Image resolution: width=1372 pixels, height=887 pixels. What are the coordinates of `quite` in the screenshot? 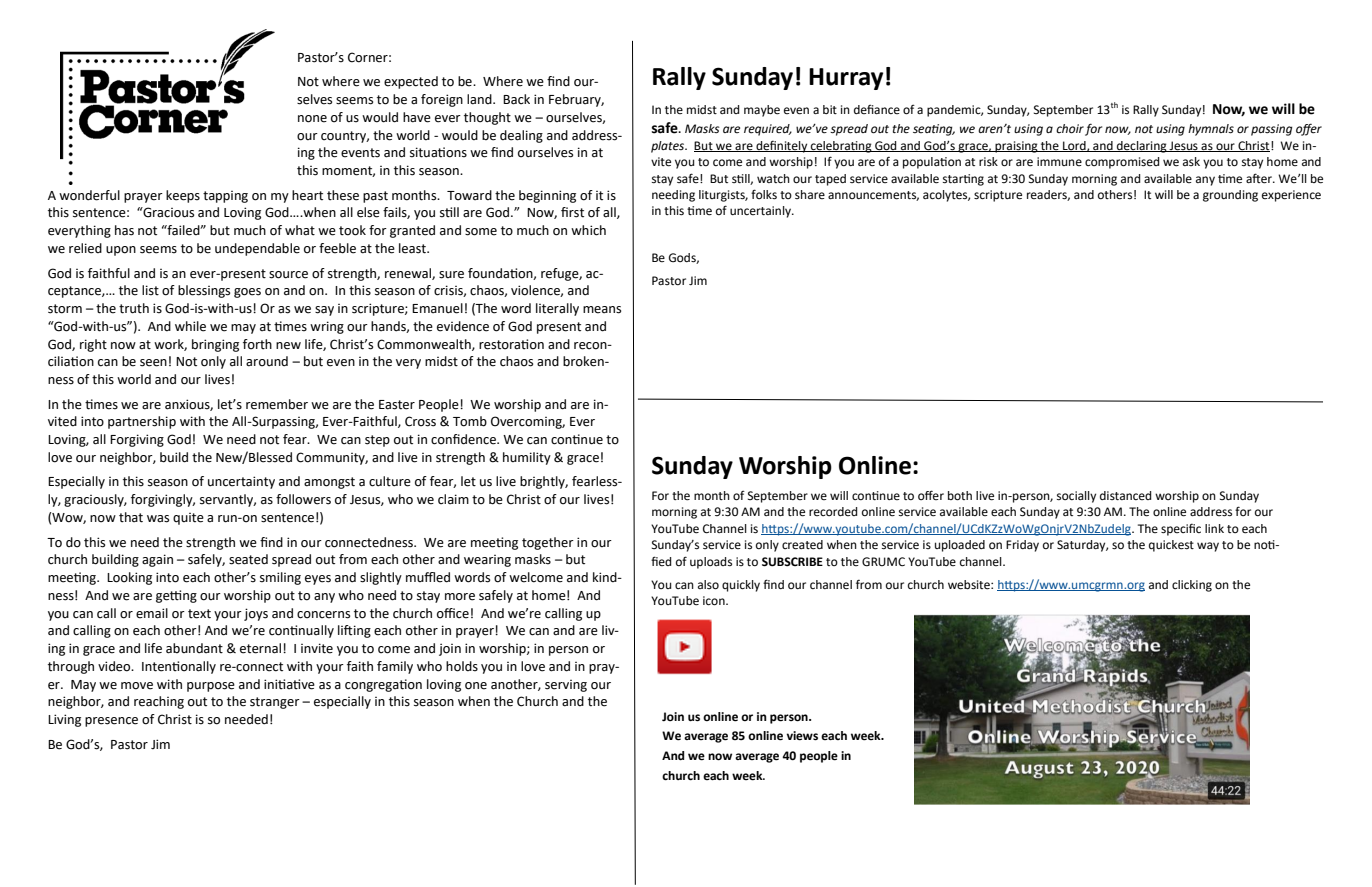 It's located at (188, 519).
